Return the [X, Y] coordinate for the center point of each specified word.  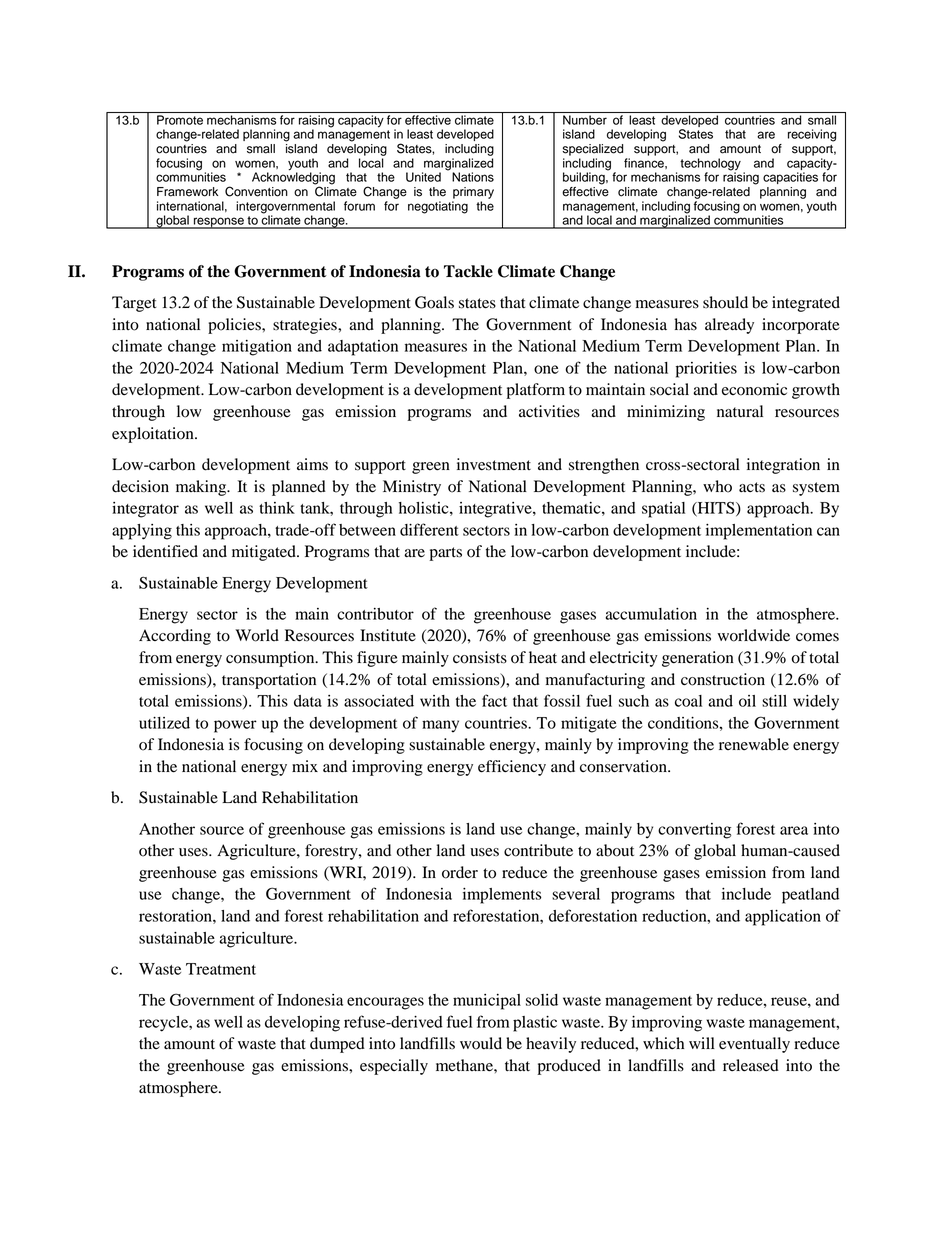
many [440, 726]
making [202, 488]
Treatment [221, 969]
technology [710, 165]
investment [494, 464]
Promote [180, 120]
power [235, 726]
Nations [473, 177]
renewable [754, 744]
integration [783, 466]
